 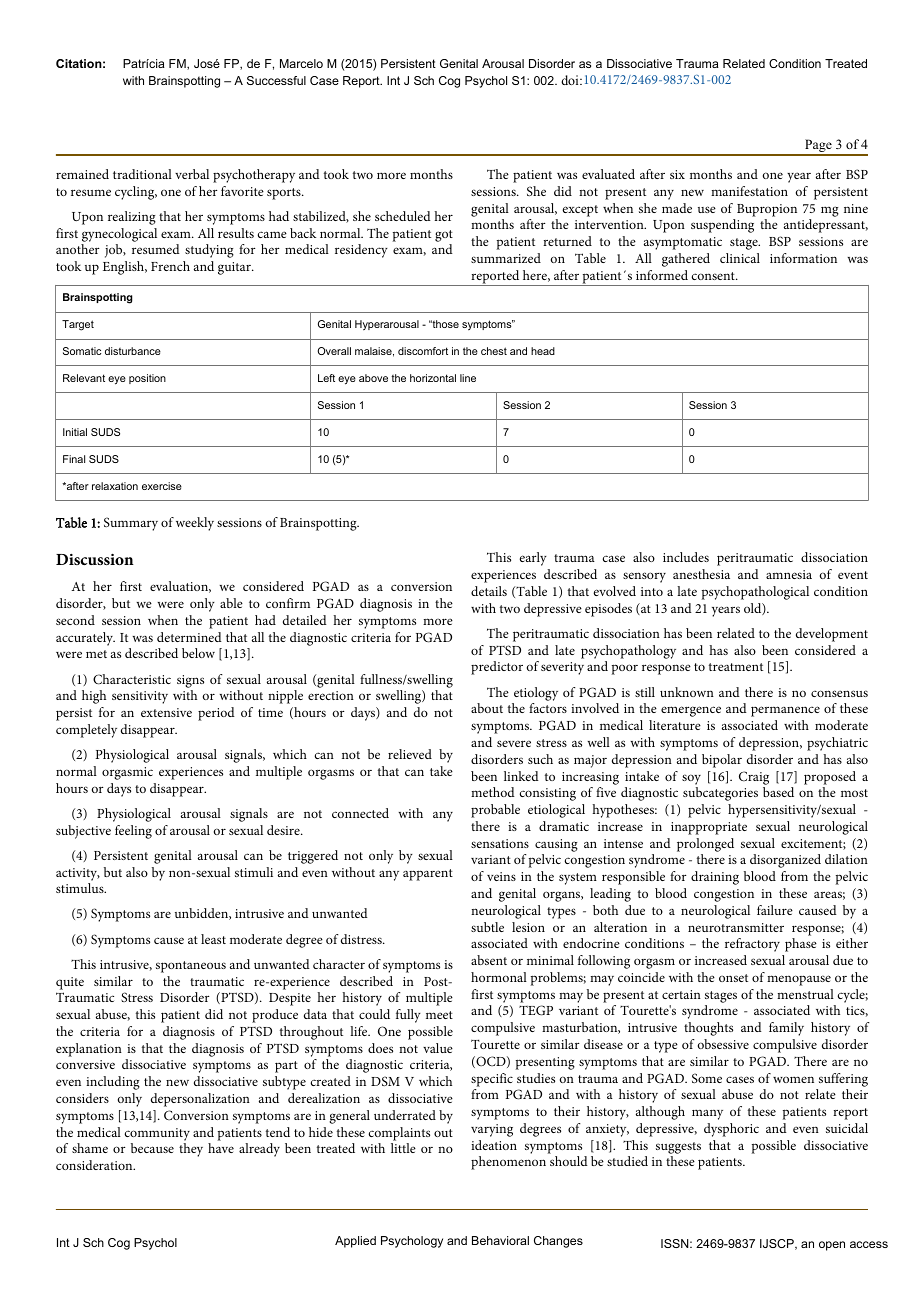 I want to click on they, so click(x=191, y=1150).
